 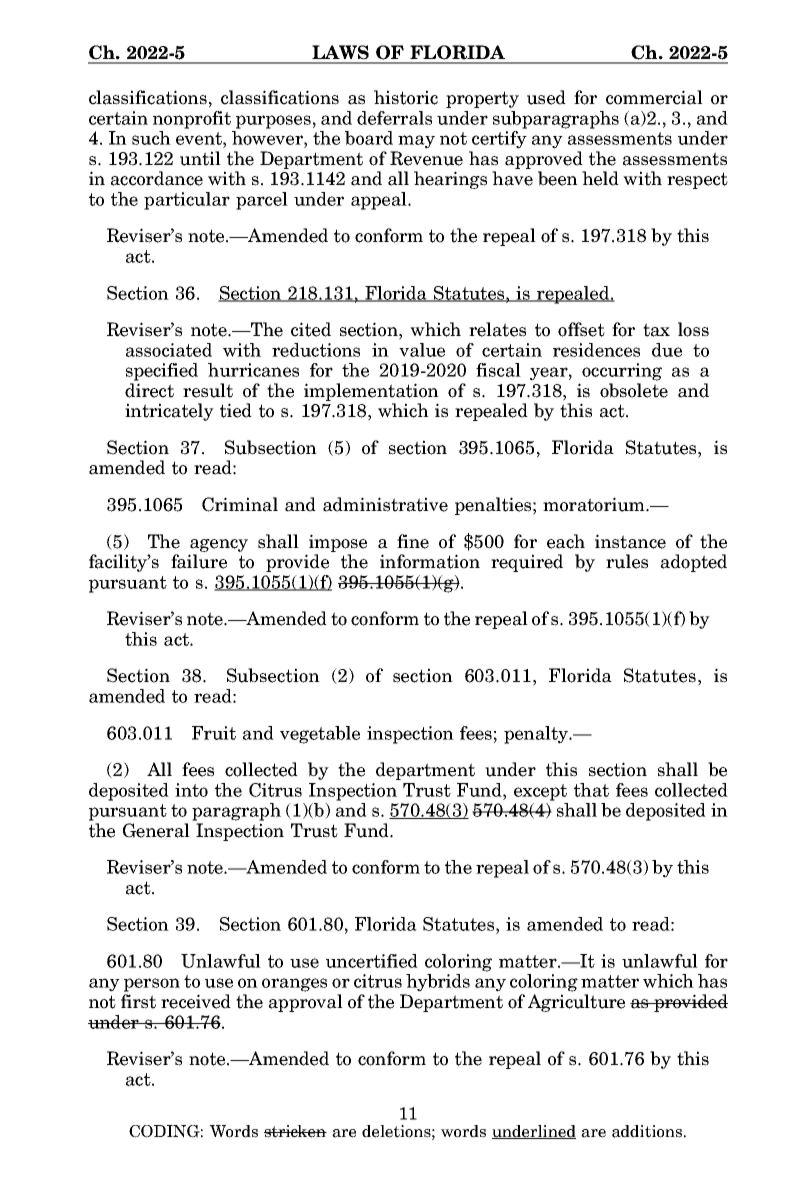 I want to click on rules, so click(x=627, y=561).
